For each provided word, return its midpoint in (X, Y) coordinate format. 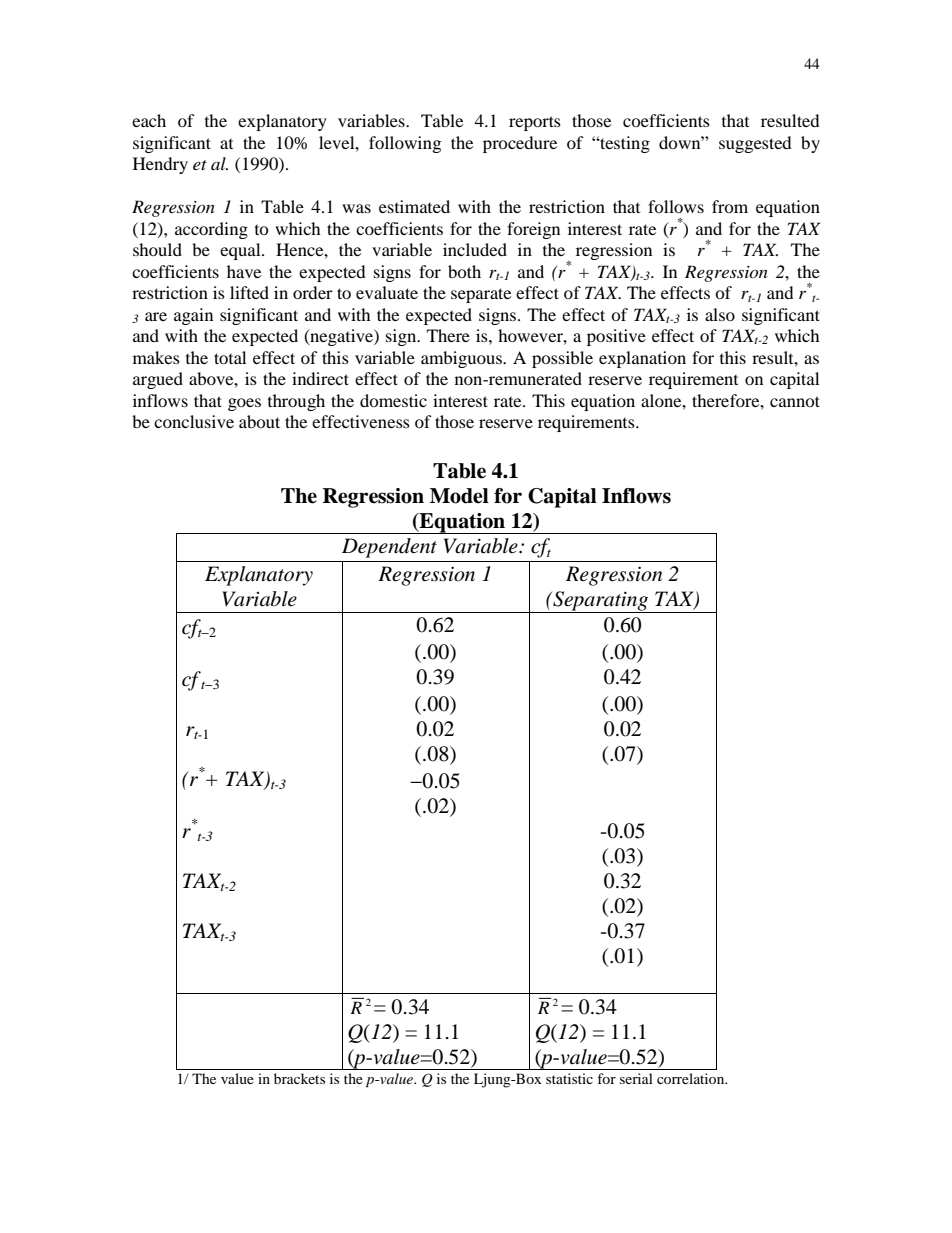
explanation (642, 359)
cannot (795, 401)
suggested (755, 144)
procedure (520, 144)
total (230, 357)
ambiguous (462, 359)
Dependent (389, 548)
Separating (601, 602)
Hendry (160, 165)
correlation (692, 1078)
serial (636, 1078)
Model (459, 496)
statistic (569, 1078)
